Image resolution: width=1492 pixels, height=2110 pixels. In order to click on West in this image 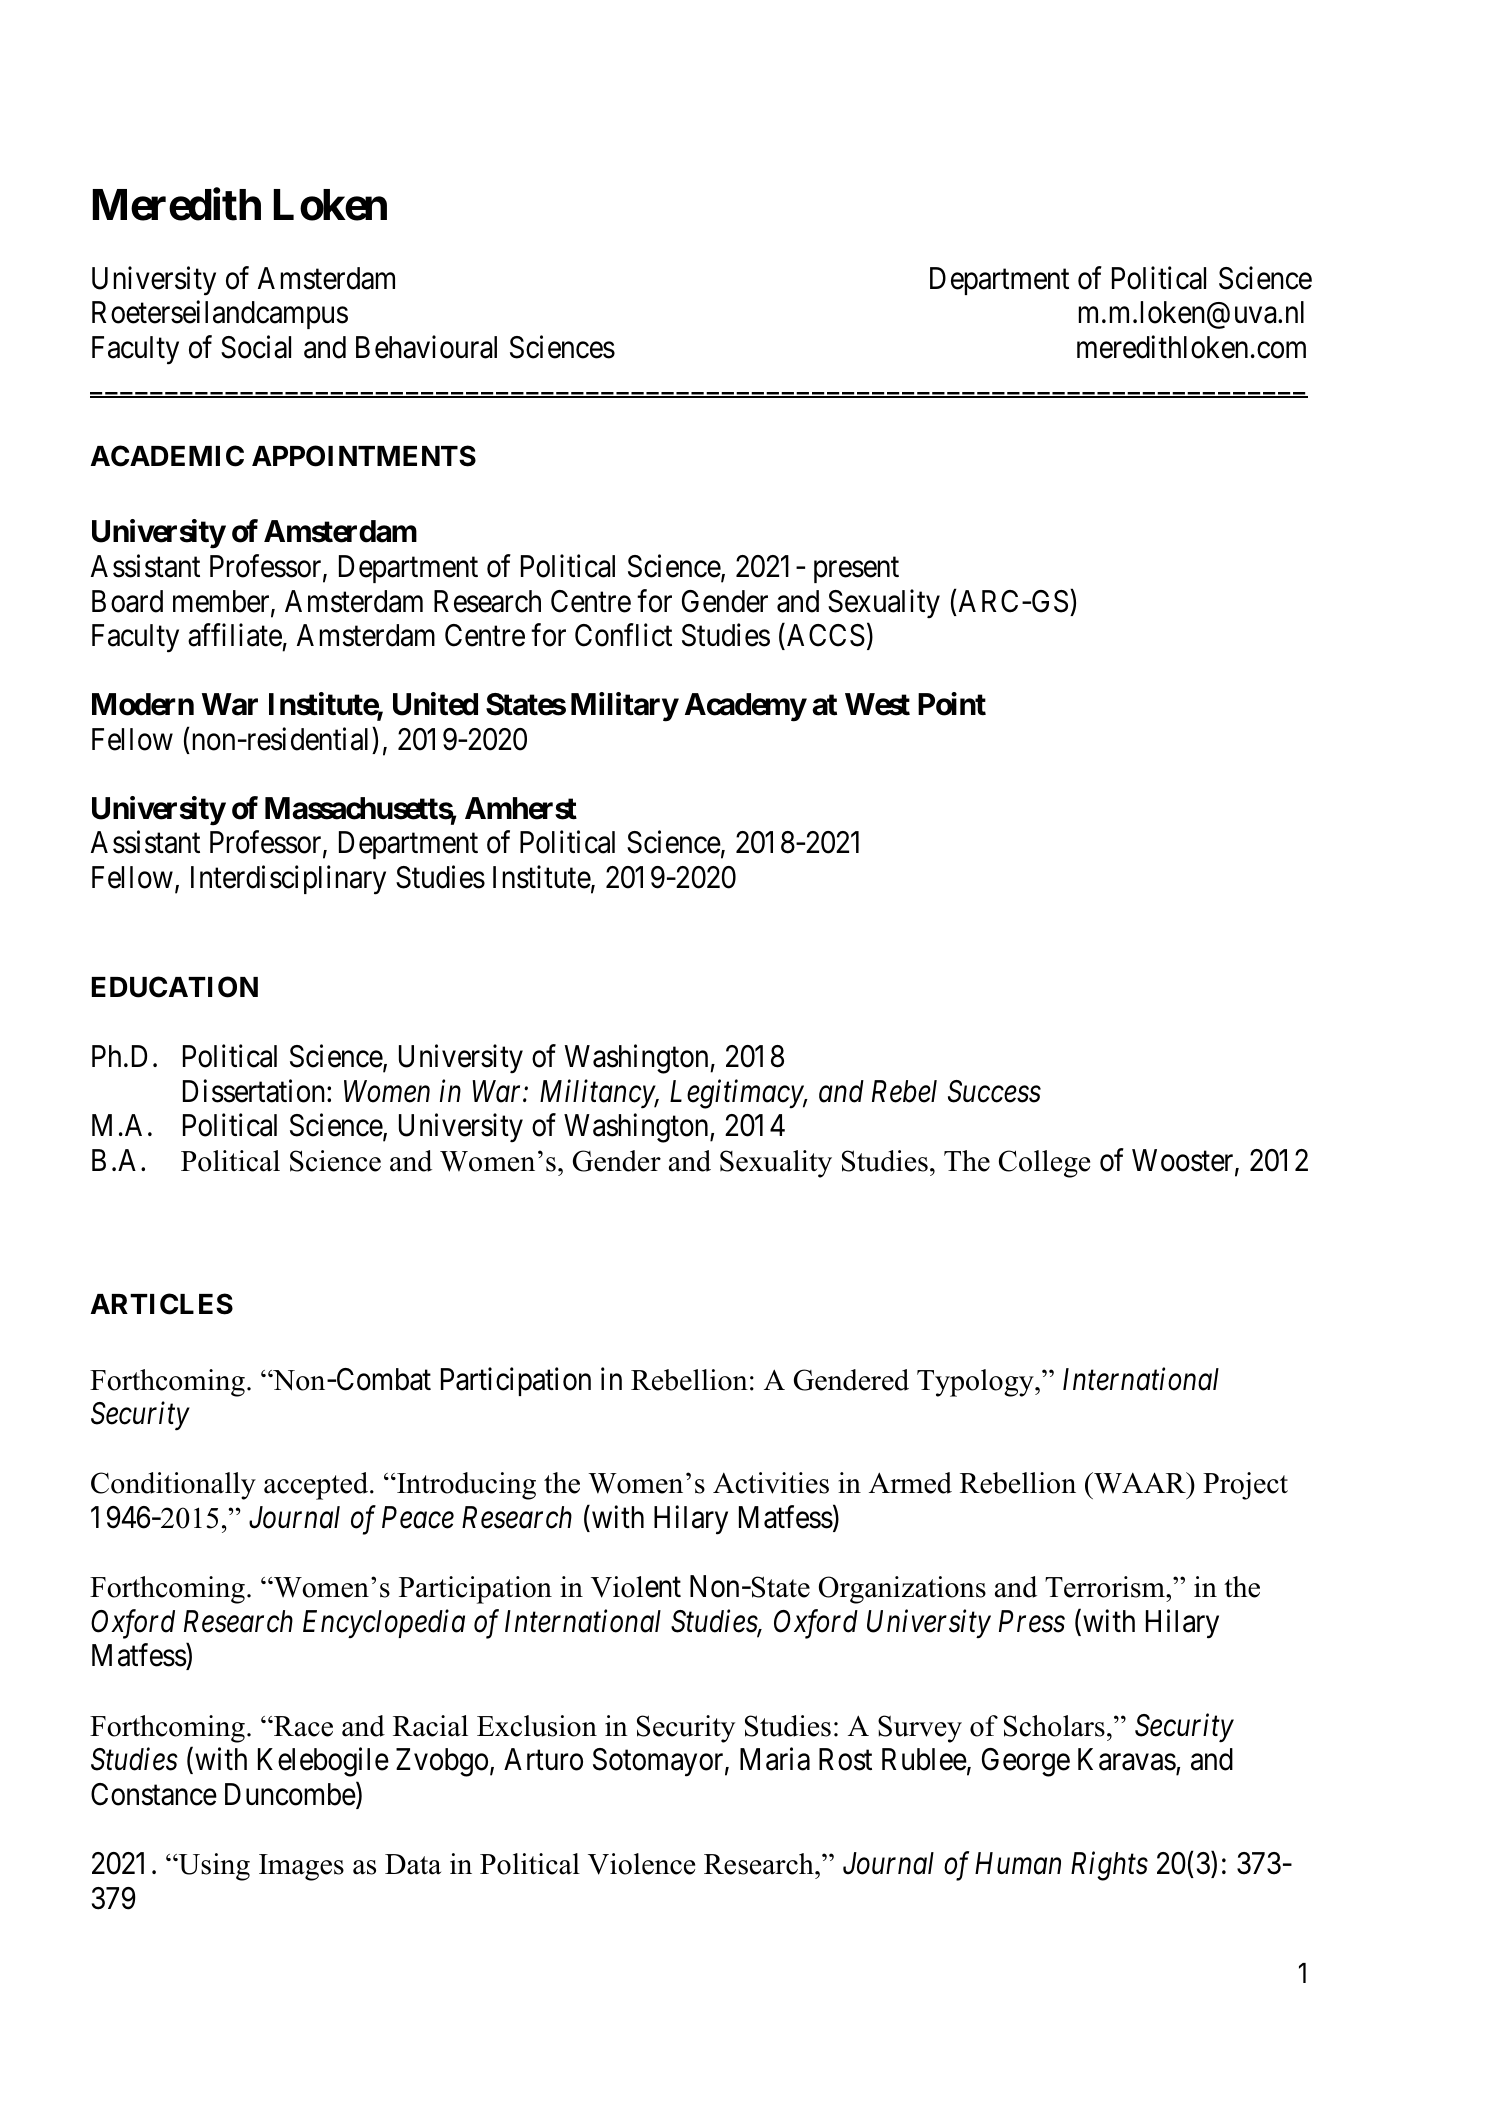, I will do `click(877, 704)`.
